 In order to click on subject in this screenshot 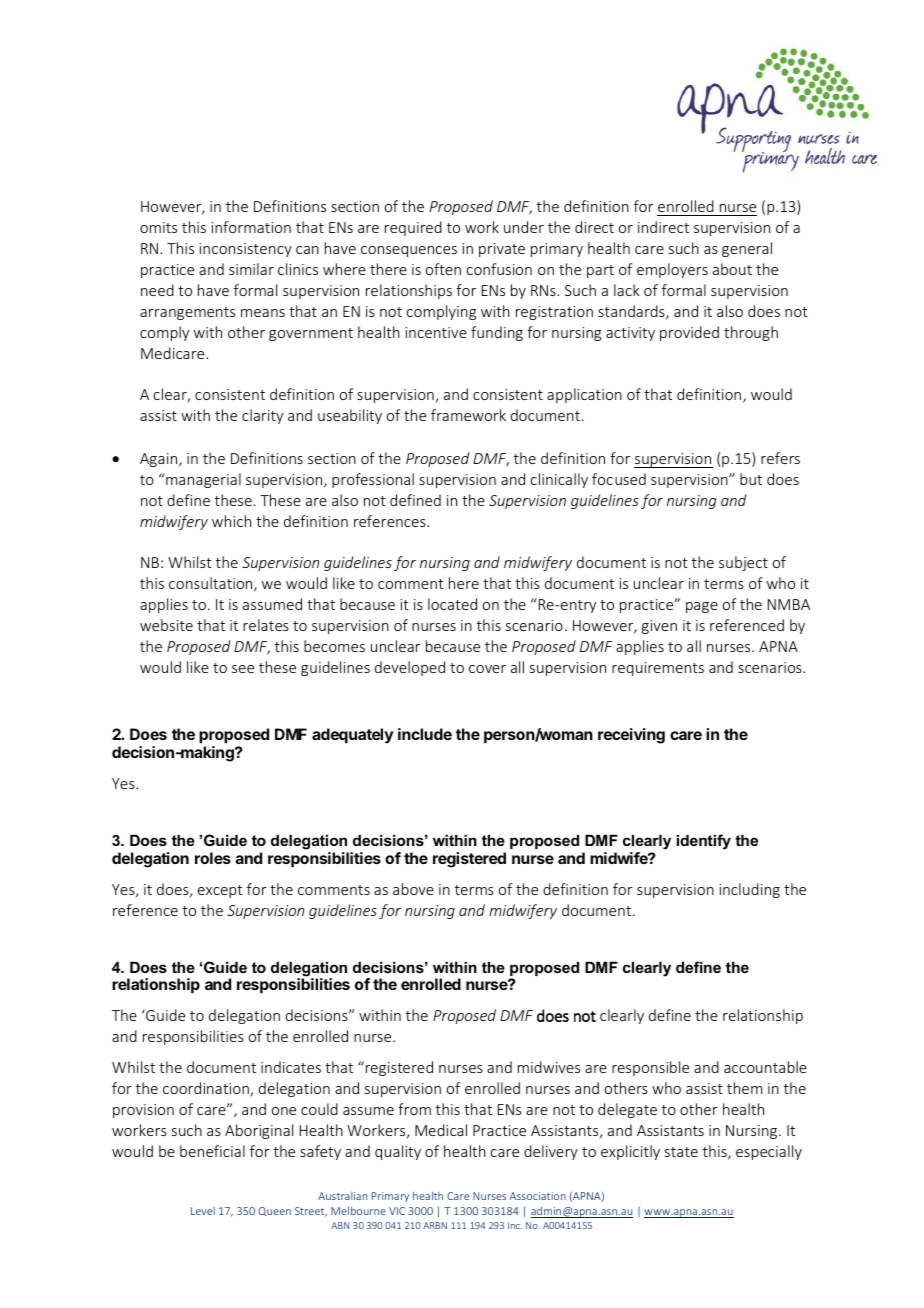, I will do `click(743, 563)`.
